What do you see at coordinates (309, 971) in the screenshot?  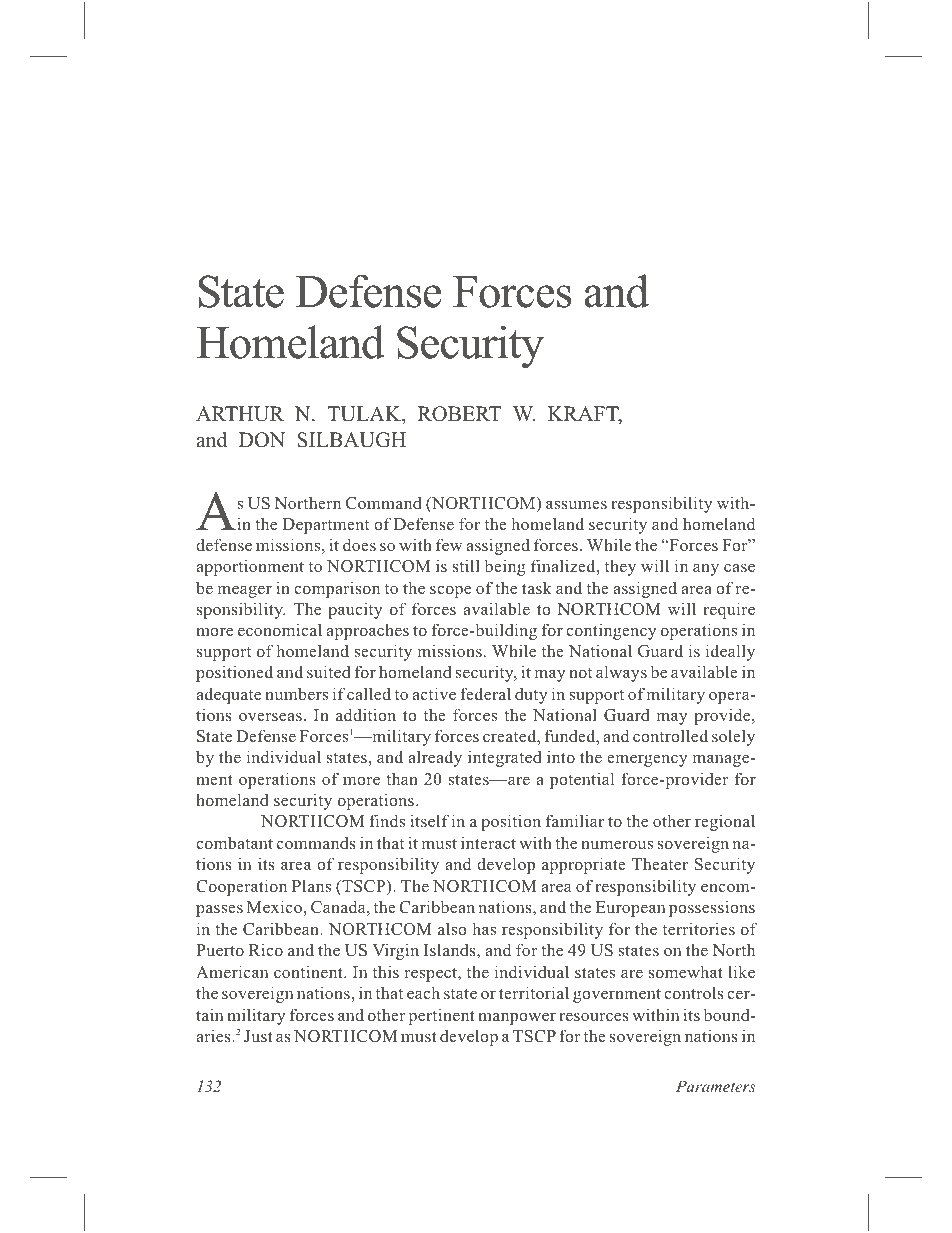 I see `continent` at bounding box center [309, 971].
